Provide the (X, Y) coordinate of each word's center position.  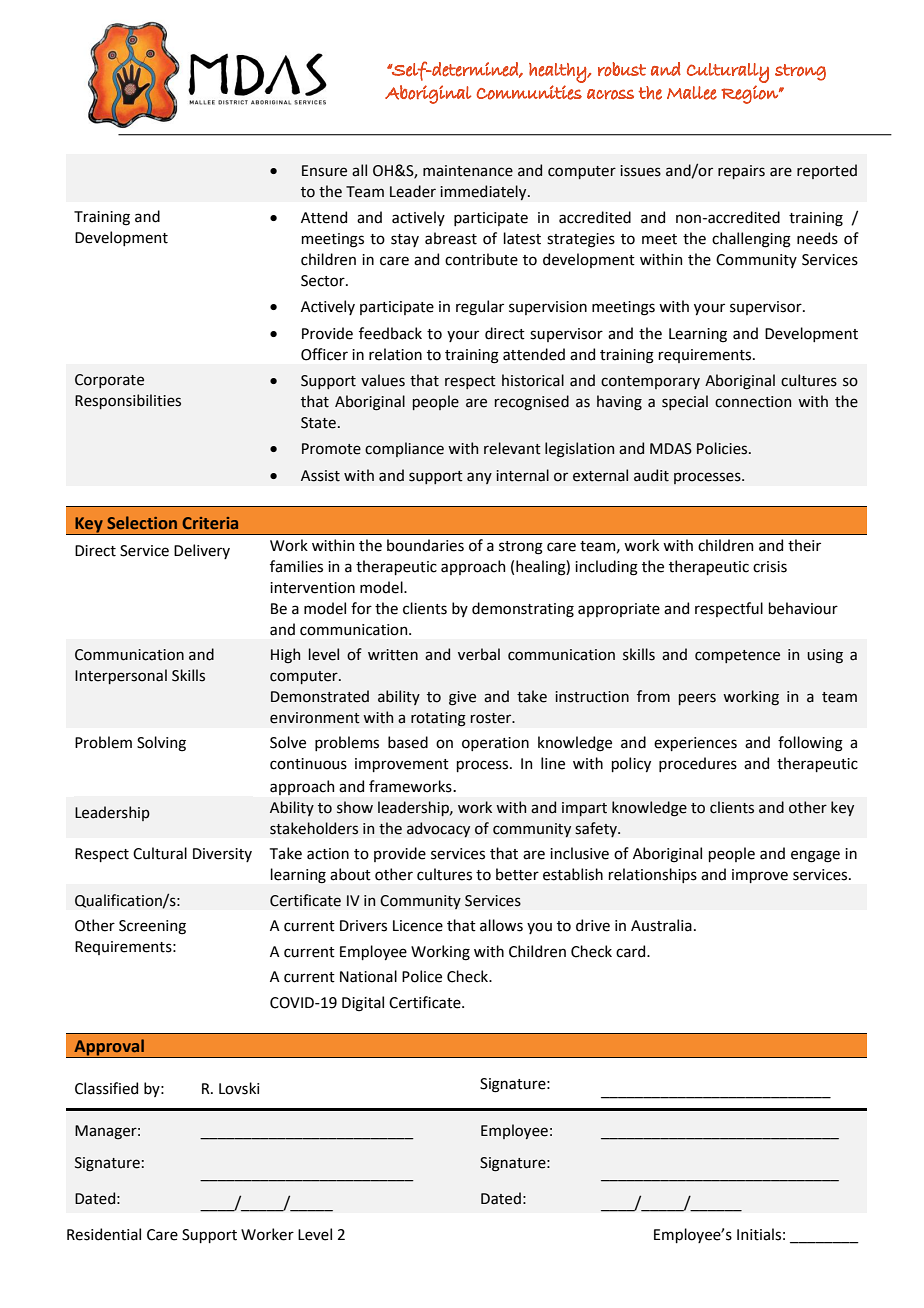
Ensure (324, 171)
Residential (104, 1234)
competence (737, 656)
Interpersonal (121, 676)
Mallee (692, 93)
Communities (529, 92)
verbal (479, 654)
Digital (363, 1004)
